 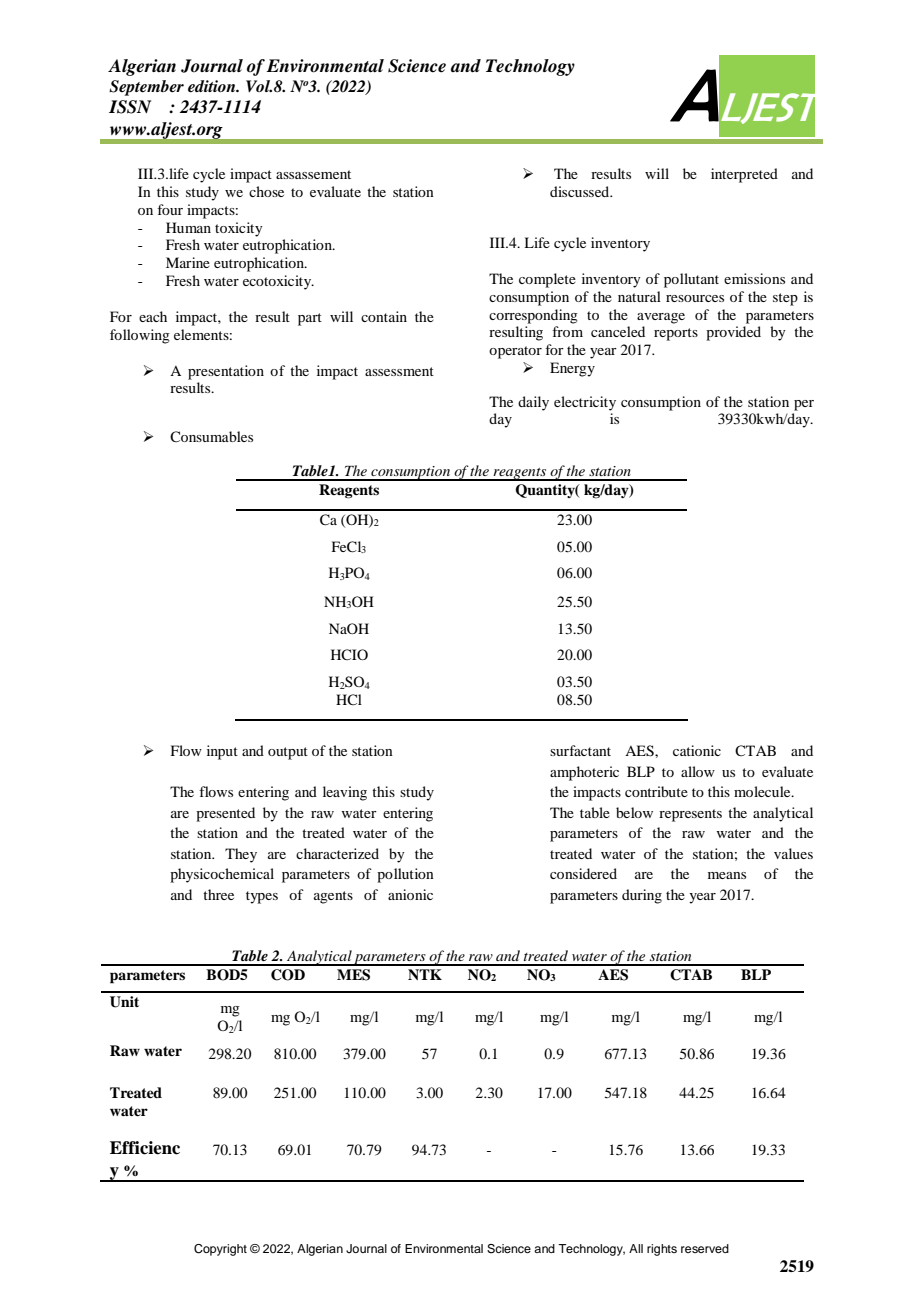 What do you see at coordinates (642, 896) in the screenshot?
I see `during` at bounding box center [642, 896].
